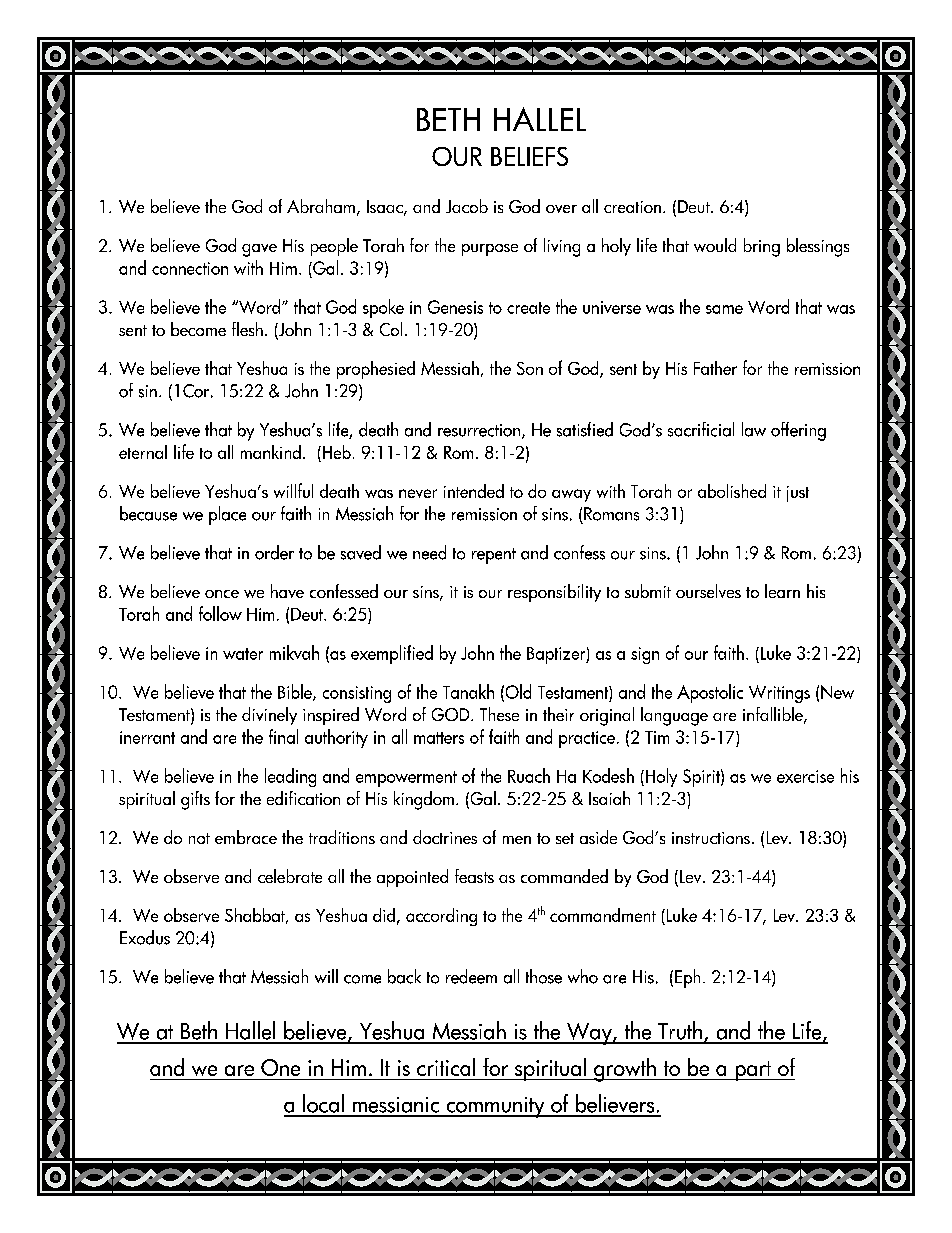  What do you see at coordinates (762, 247) in the image?
I see `bring` at bounding box center [762, 247].
